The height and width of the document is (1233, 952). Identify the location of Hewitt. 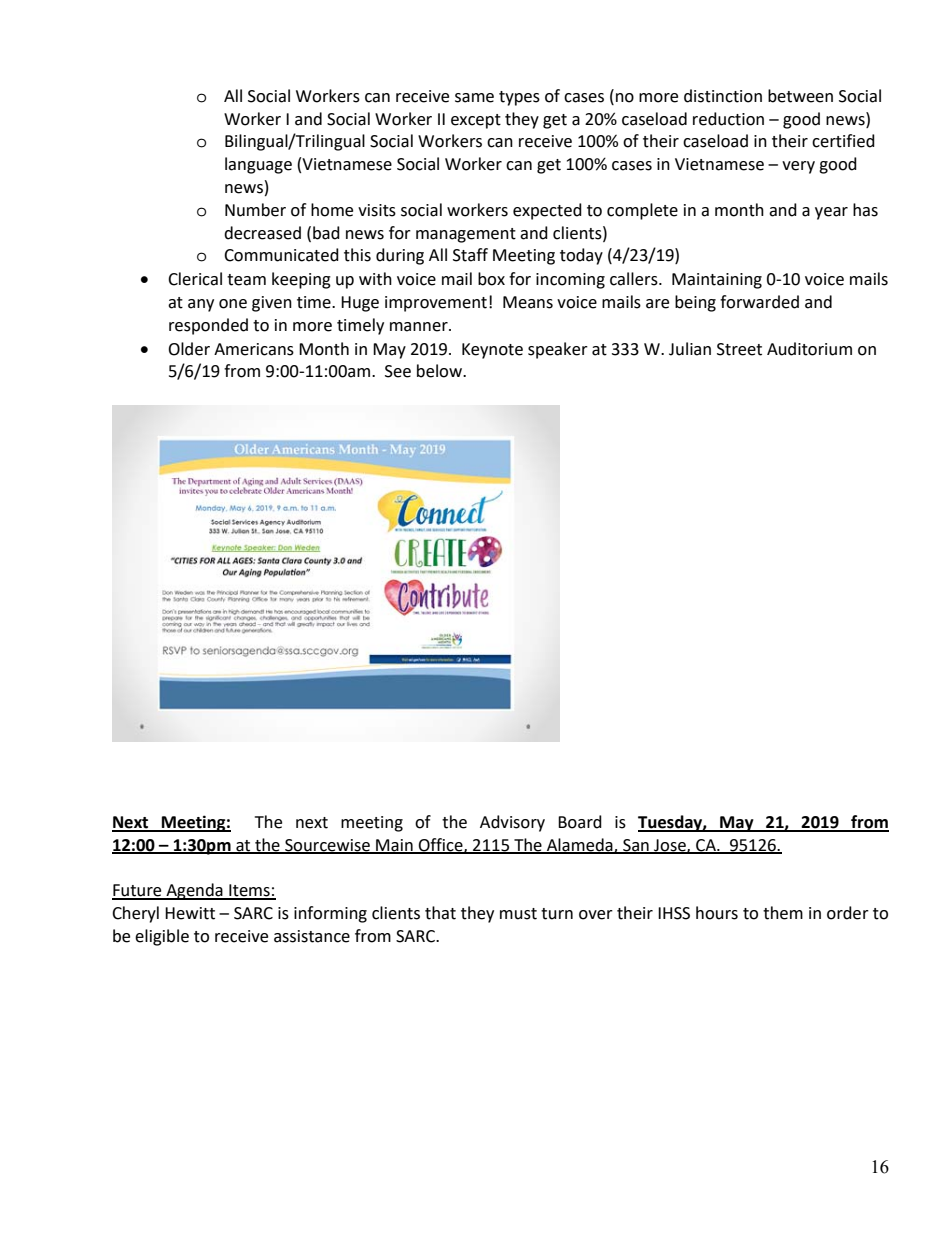
(190, 913).
